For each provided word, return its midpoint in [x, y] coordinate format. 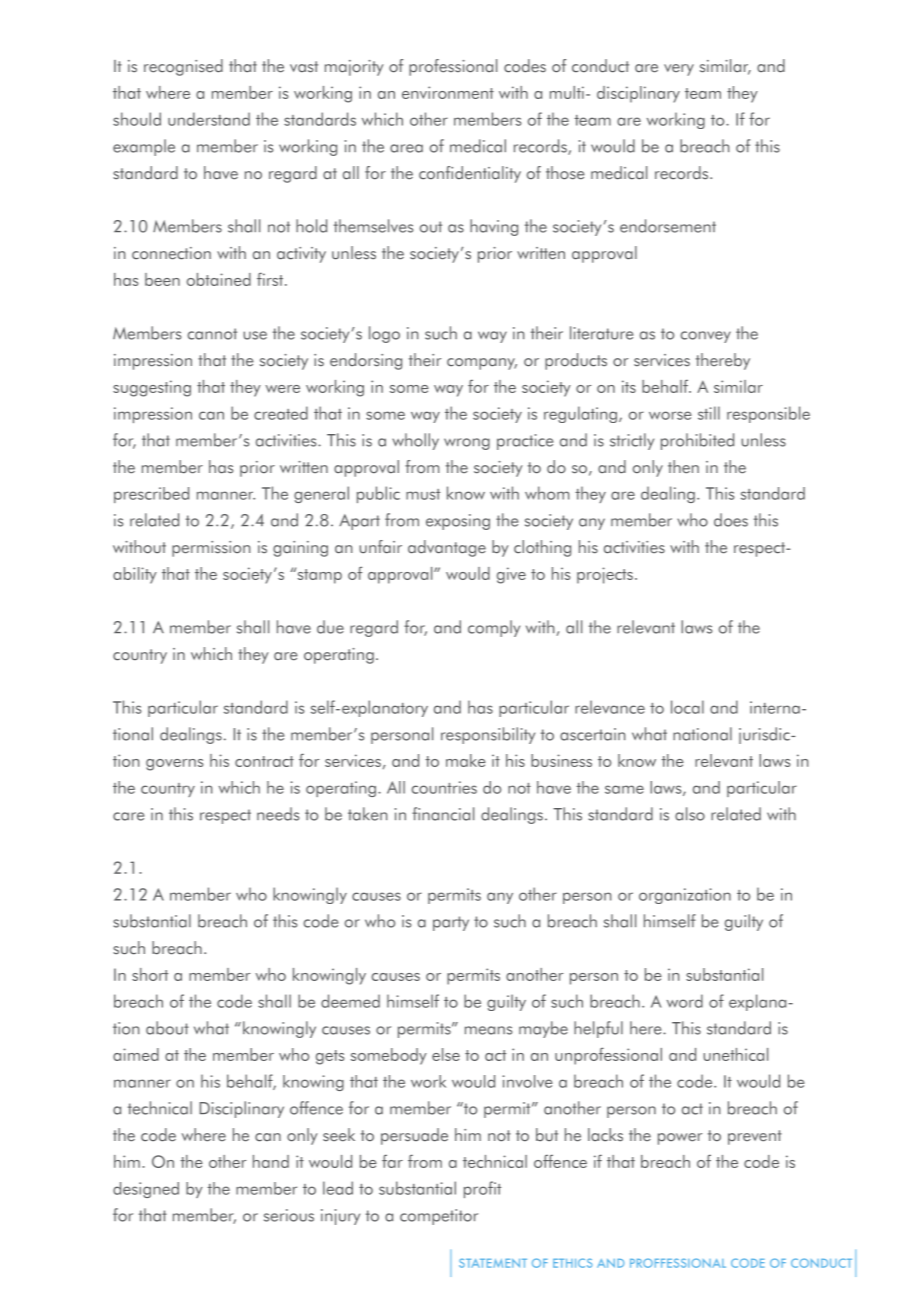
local [687, 707]
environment [448, 92]
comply [494, 628]
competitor [439, 1217]
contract [264, 761]
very [679, 70]
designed [146, 1190]
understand [209, 119]
